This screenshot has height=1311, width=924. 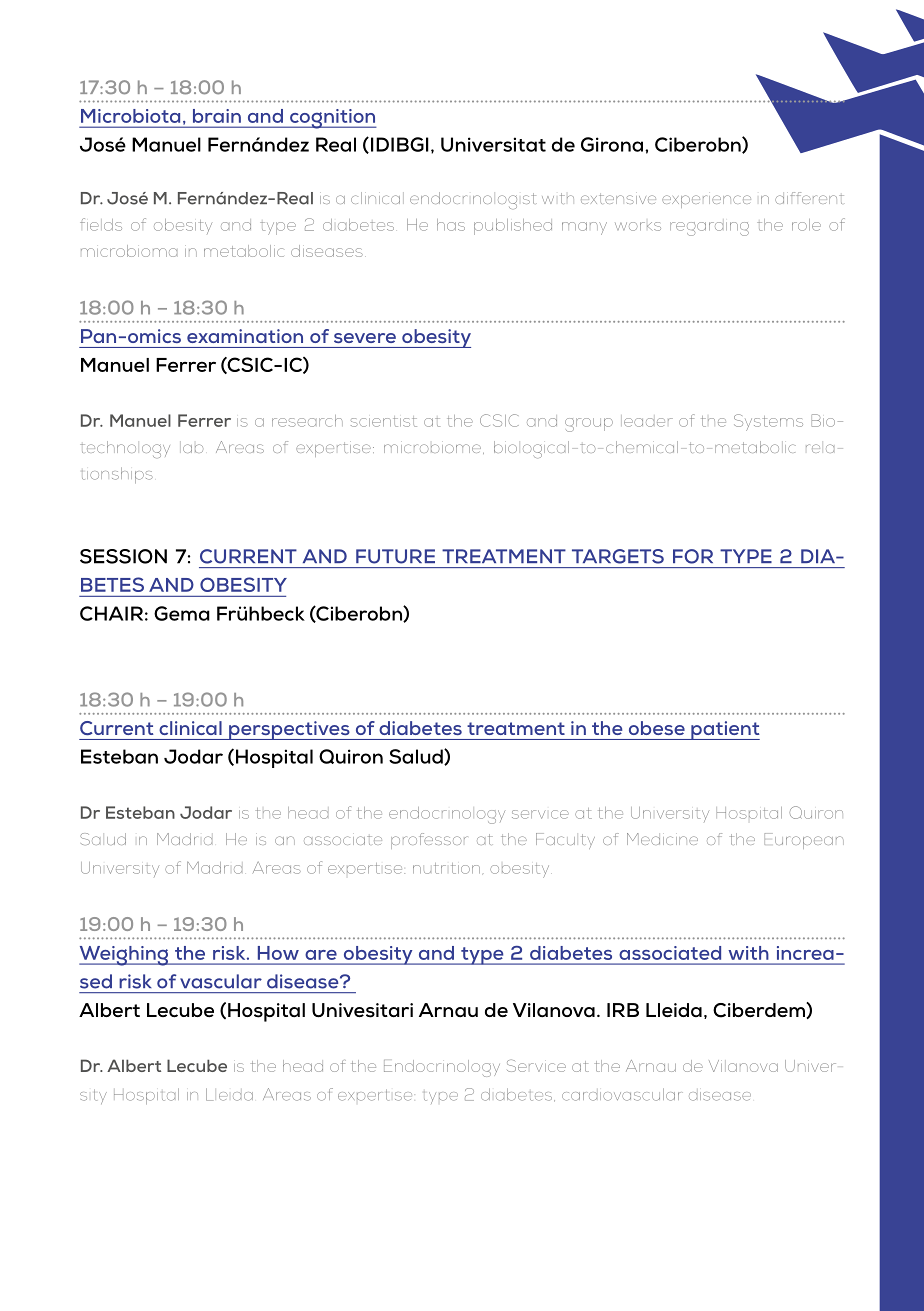 I want to click on microbiome, so click(x=434, y=449).
